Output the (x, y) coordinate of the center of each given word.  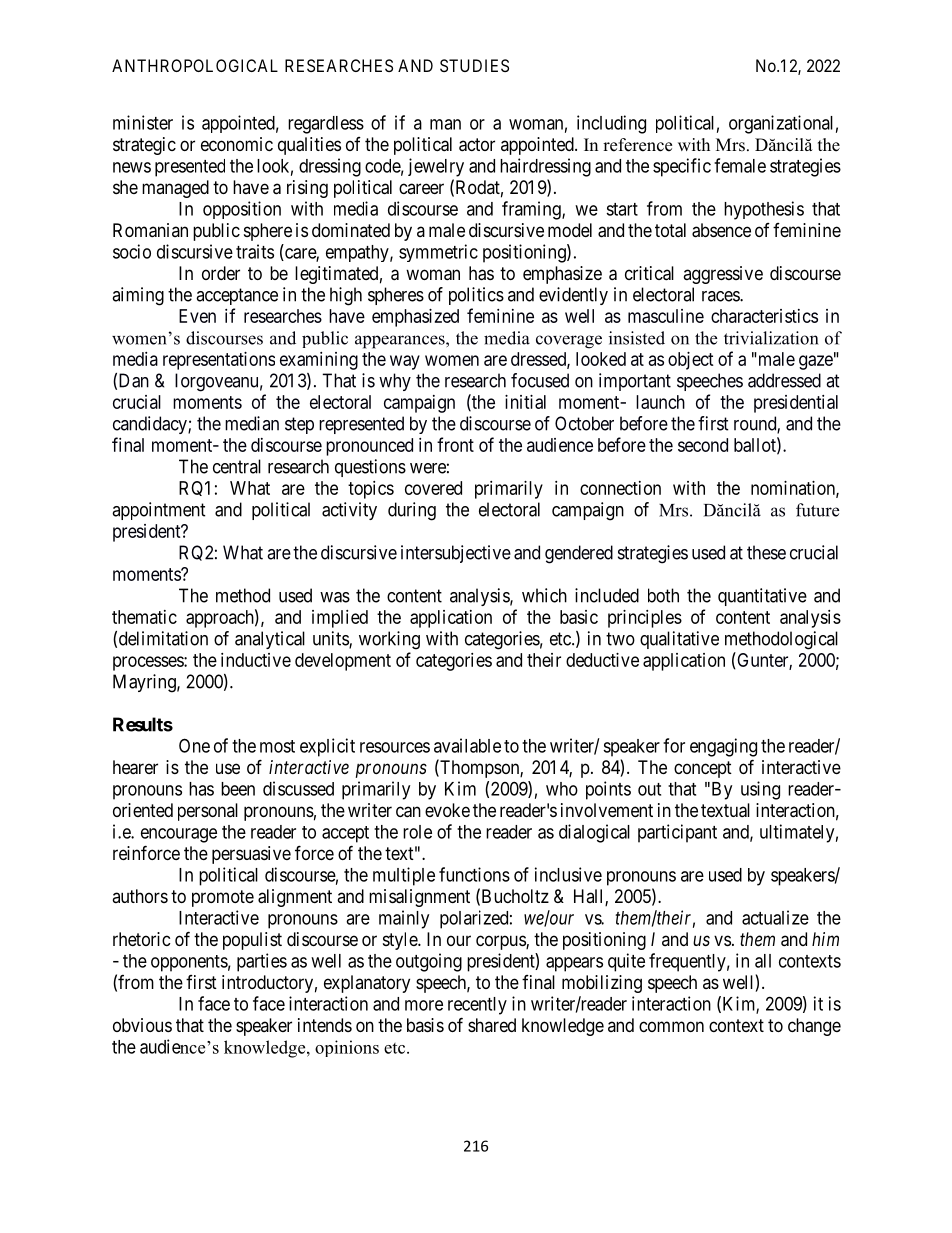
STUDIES (474, 65)
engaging (723, 747)
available (467, 745)
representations (219, 361)
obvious (142, 1025)
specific (682, 167)
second (703, 445)
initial (525, 402)
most (277, 746)
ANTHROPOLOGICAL (195, 65)
